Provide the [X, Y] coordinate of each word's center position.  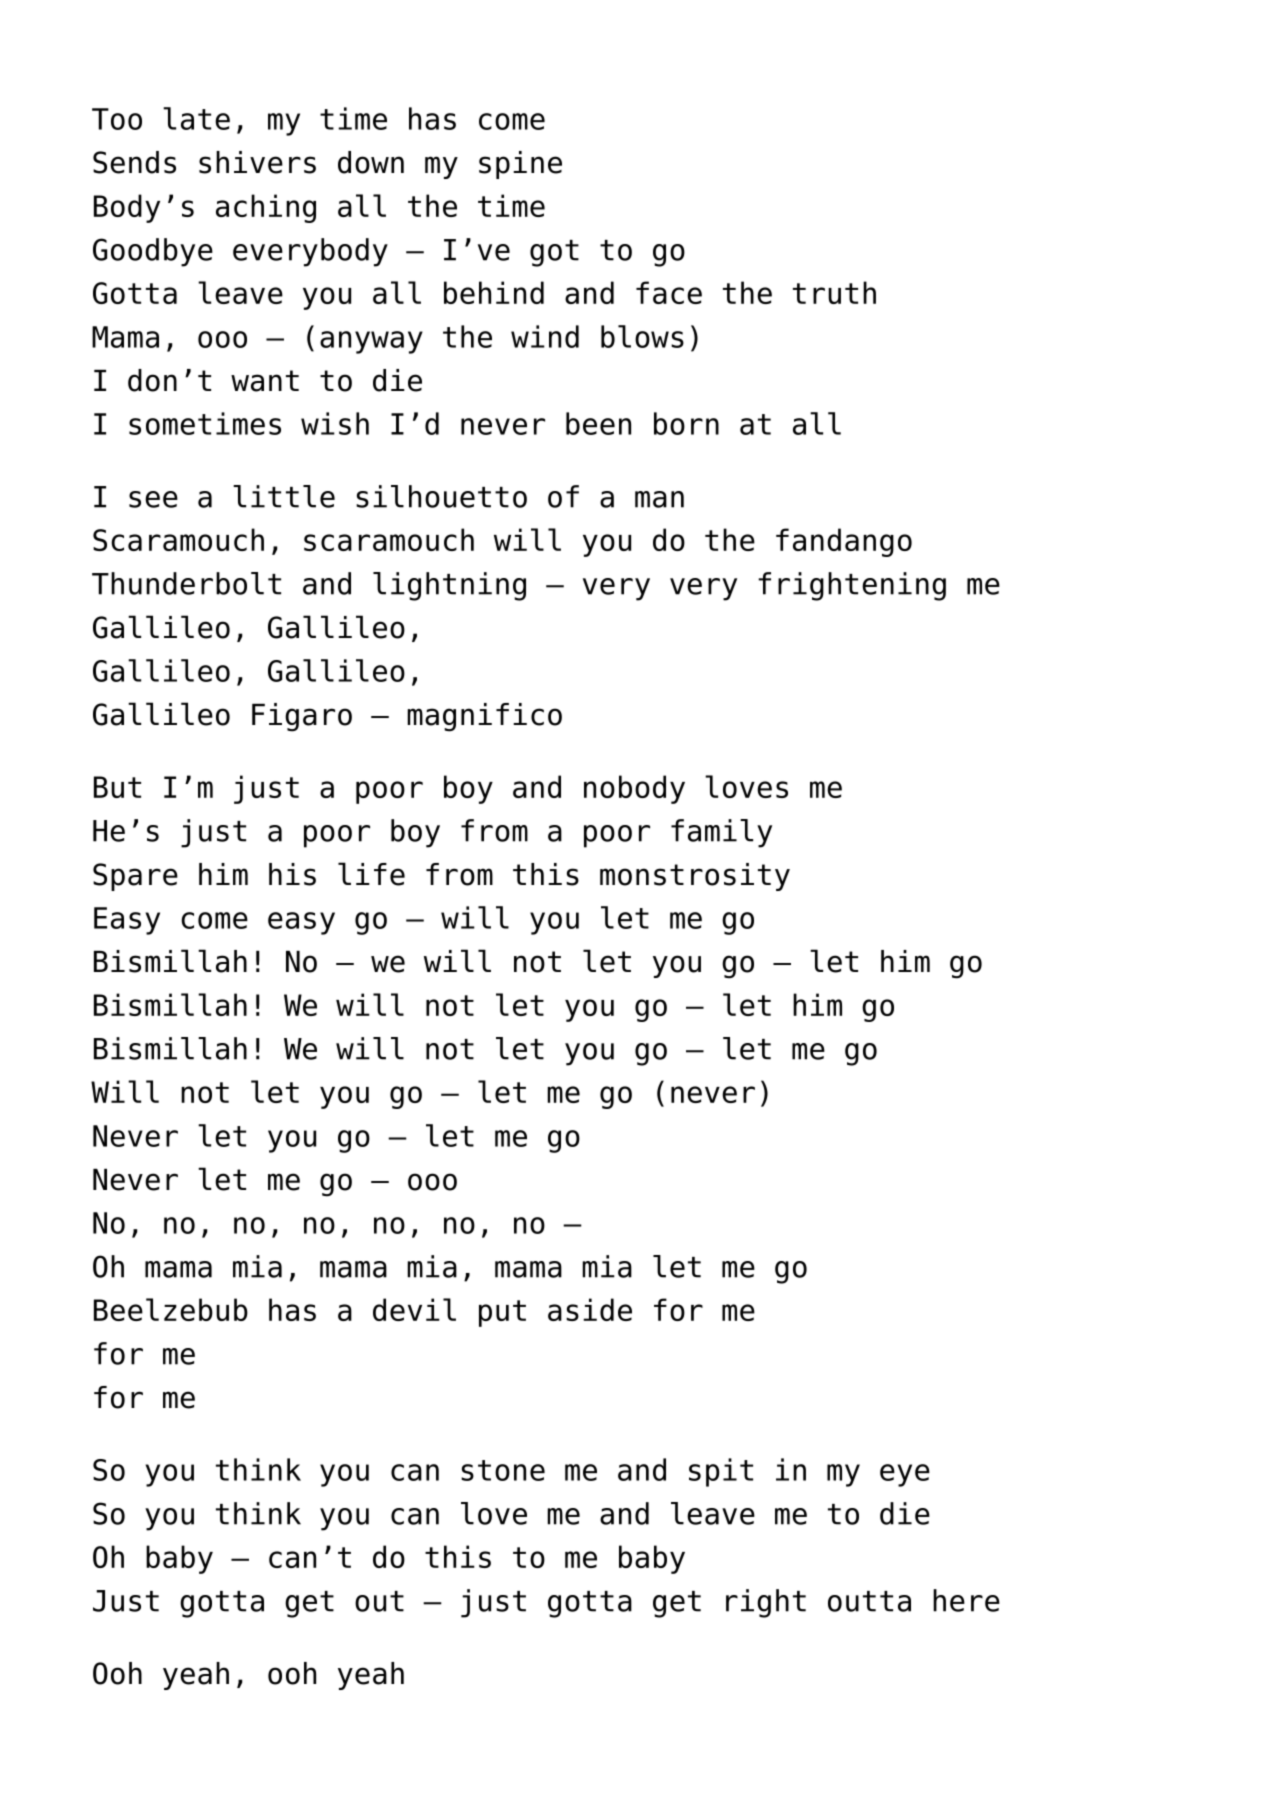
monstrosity [695, 877]
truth [834, 292]
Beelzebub [171, 1309]
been [598, 423]
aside [590, 1309]
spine [520, 165]
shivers [257, 162]
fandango [844, 542]
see [153, 499]
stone [503, 1470]
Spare [135, 877]
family [721, 833]
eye [905, 1475]
